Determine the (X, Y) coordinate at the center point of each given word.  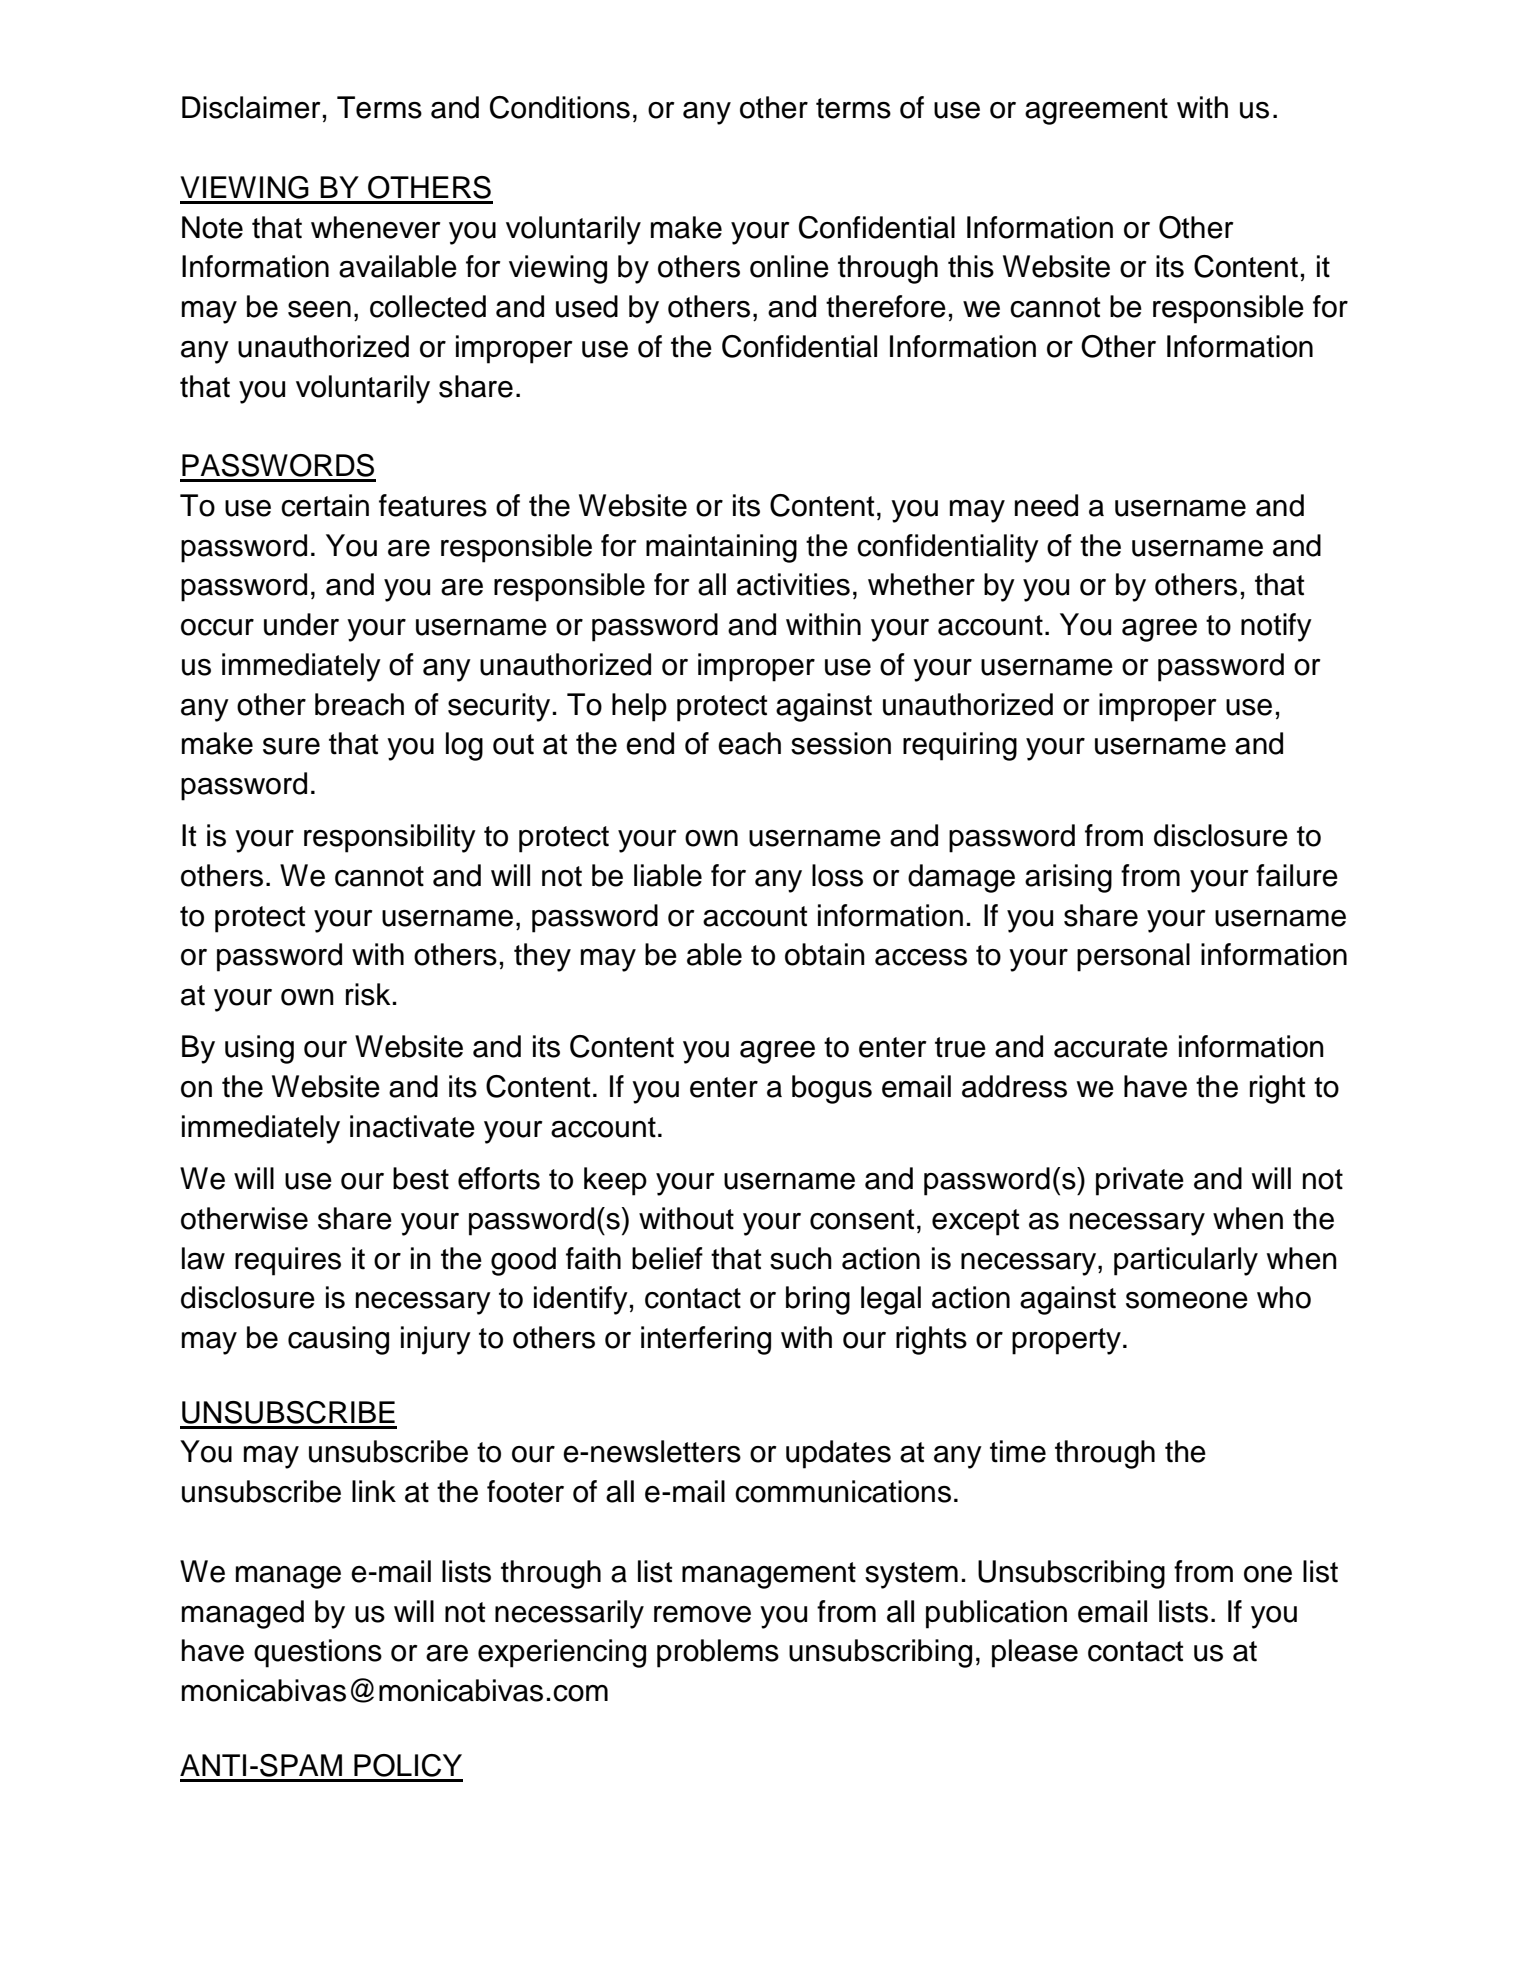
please (1035, 1653)
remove (702, 1614)
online (789, 266)
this (971, 266)
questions (318, 1653)
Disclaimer (251, 107)
